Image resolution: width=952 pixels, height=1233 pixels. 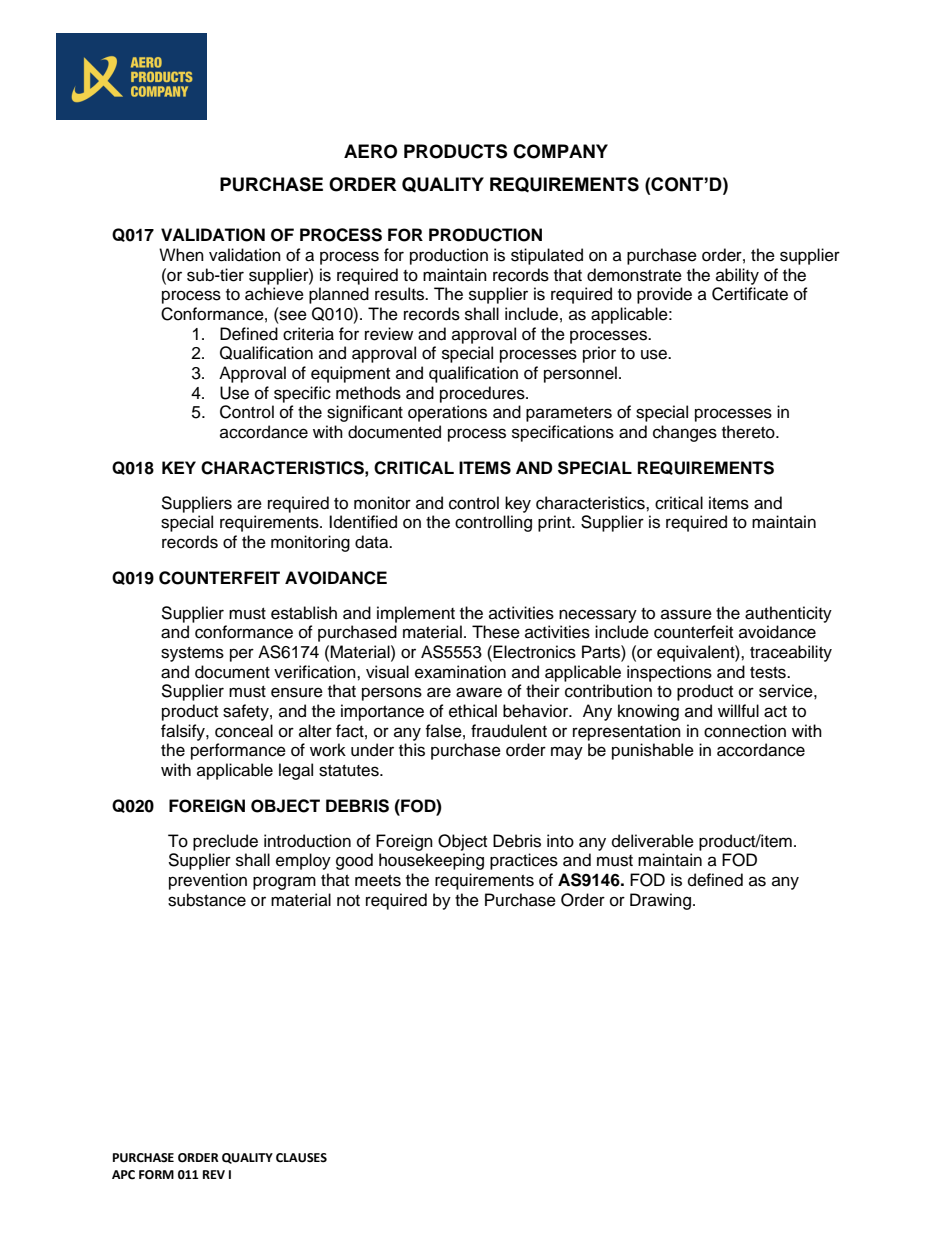 What do you see at coordinates (181, 255) in the screenshot?
I see `When` at bounding box center [181, 255].
